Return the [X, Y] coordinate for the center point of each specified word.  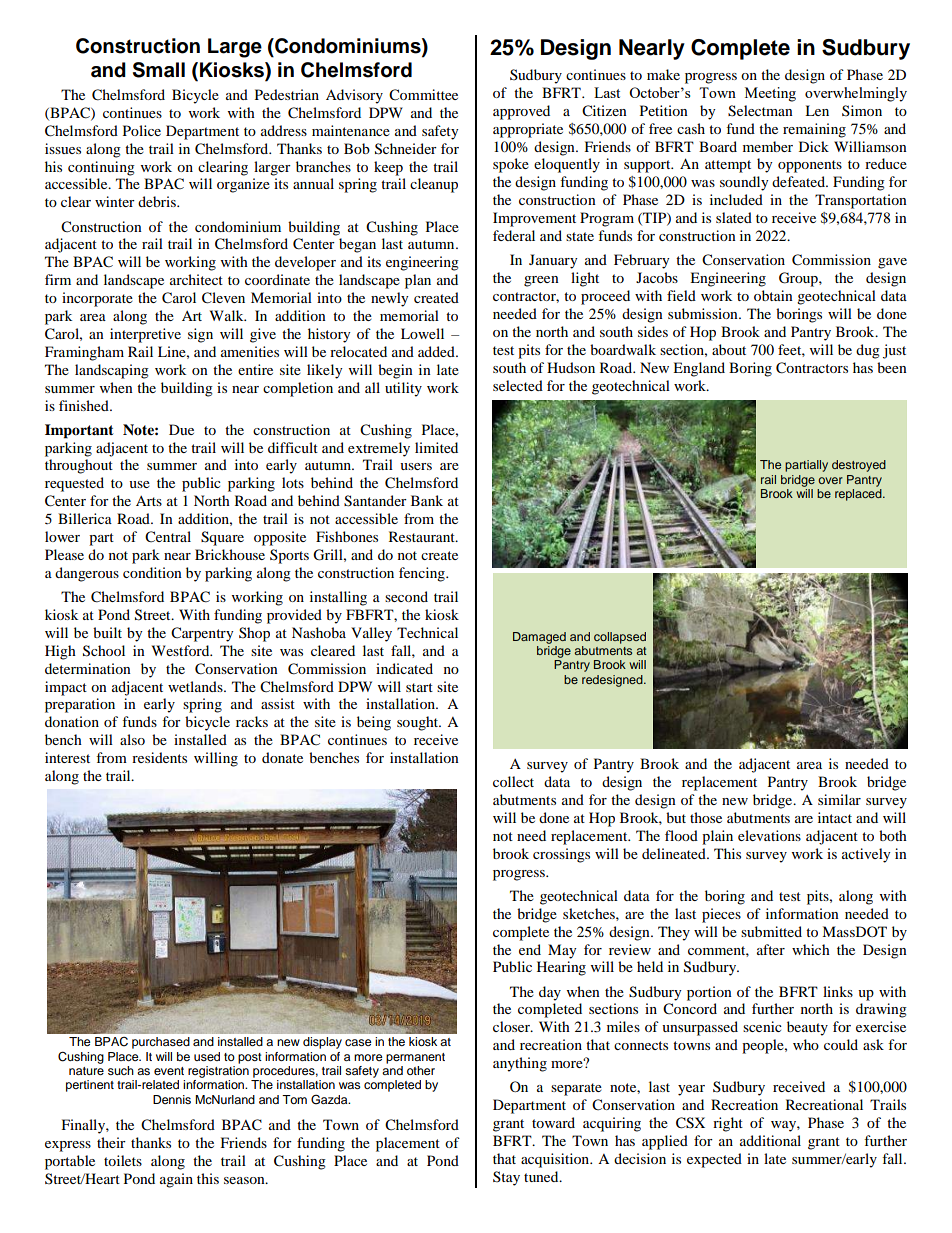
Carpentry [202, 634]
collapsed [620, 638]
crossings [561, 855]
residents [159, 757]
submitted [771, 931]
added [437, 351]
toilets [123, 1160]
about [729, 349]
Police [142, 130]
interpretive [145, 335]
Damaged [539, 638]
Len [817, 110]
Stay [506, 1178]
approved [521, 112]
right [728, 1124]
